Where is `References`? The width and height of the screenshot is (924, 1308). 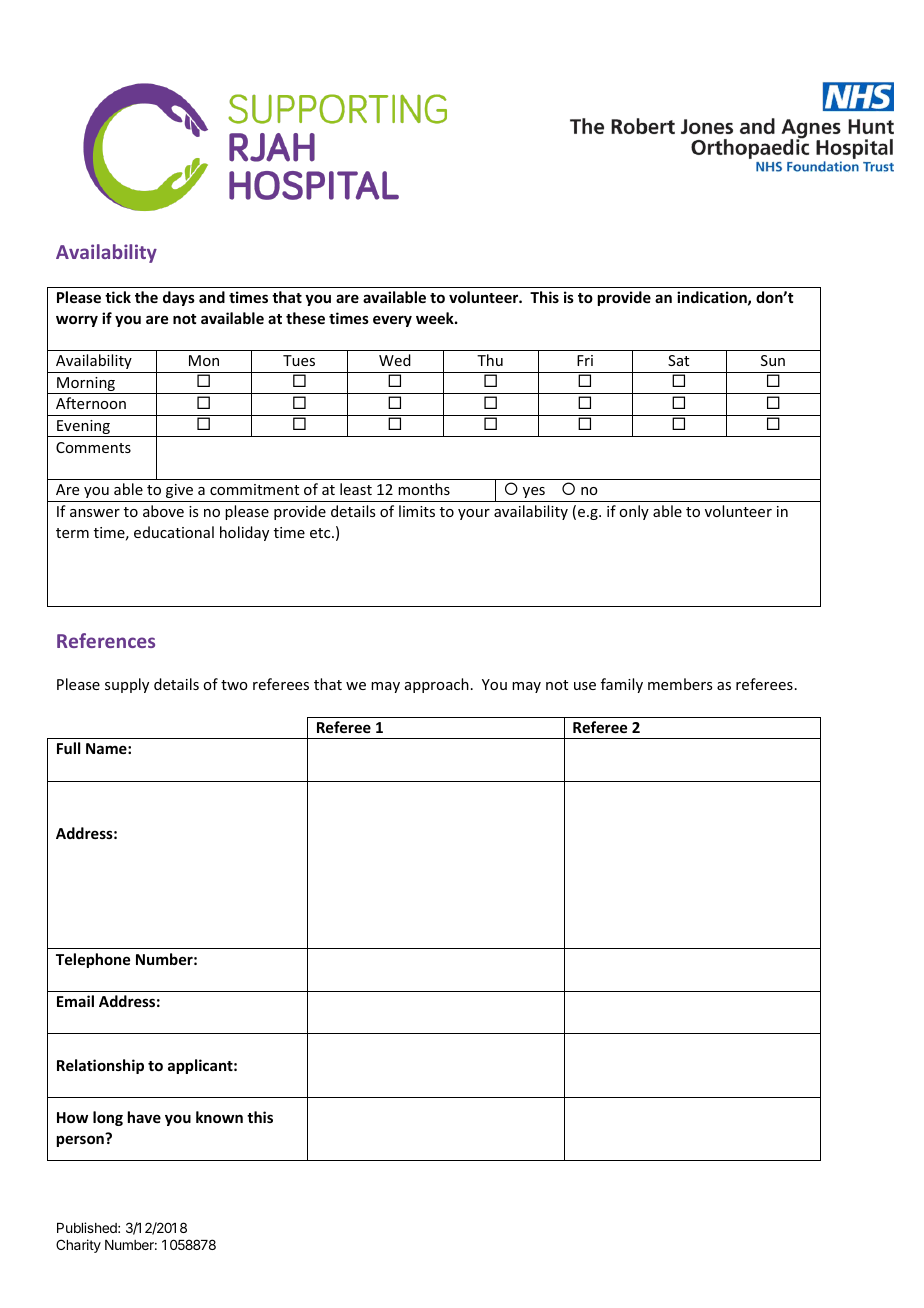 References is located at coordinates (106, 640).
